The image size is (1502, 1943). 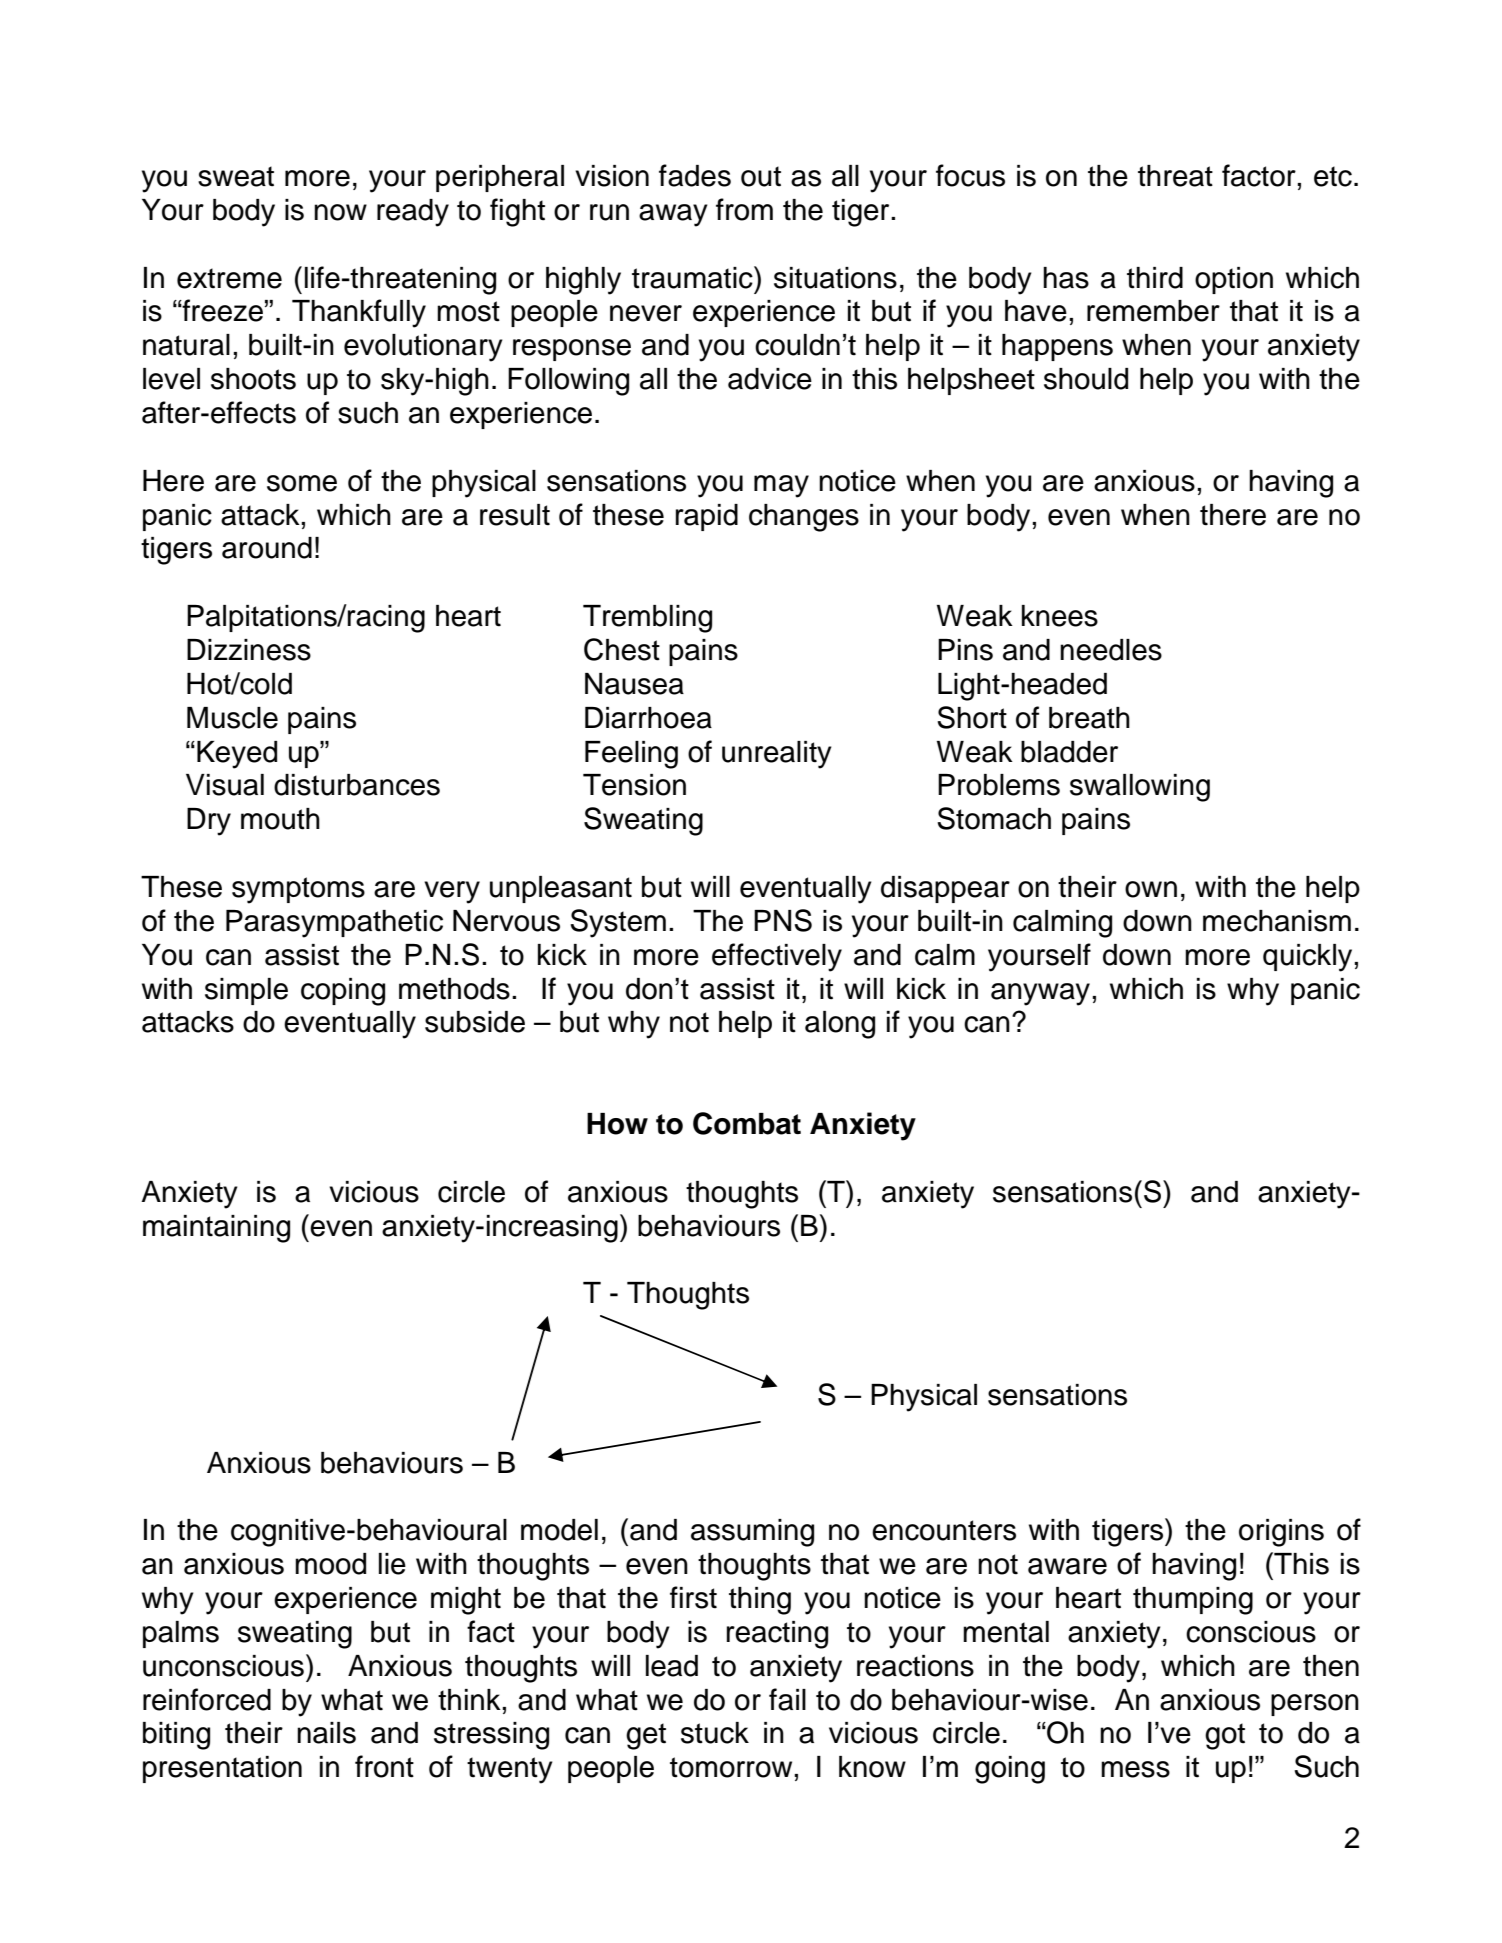 I want to click on nails, so click(x=326, y=1733).
